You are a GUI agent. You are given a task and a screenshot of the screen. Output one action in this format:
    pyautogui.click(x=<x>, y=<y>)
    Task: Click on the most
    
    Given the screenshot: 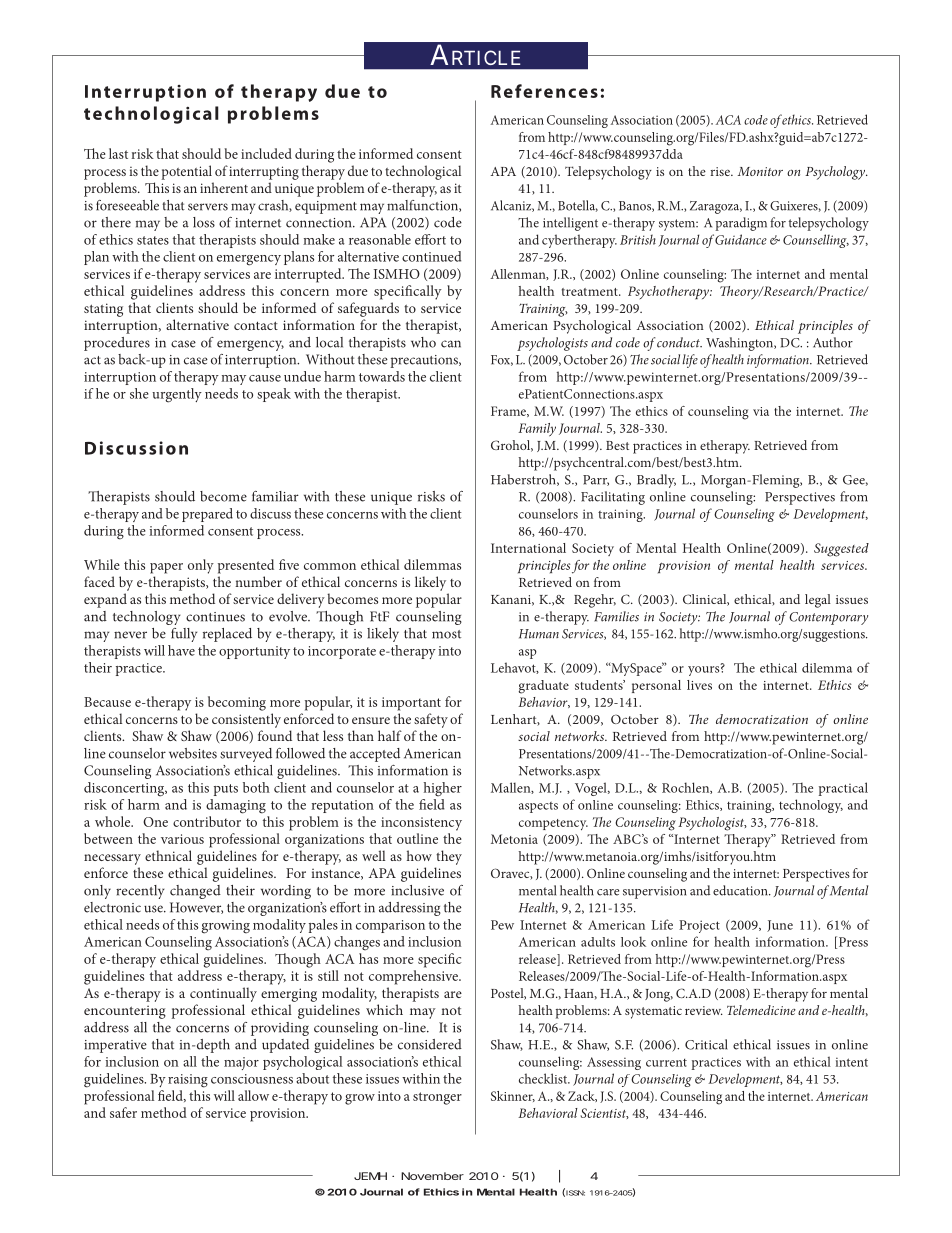 What is the action you would take?
    pyautogui.click(x=446, y=634)
